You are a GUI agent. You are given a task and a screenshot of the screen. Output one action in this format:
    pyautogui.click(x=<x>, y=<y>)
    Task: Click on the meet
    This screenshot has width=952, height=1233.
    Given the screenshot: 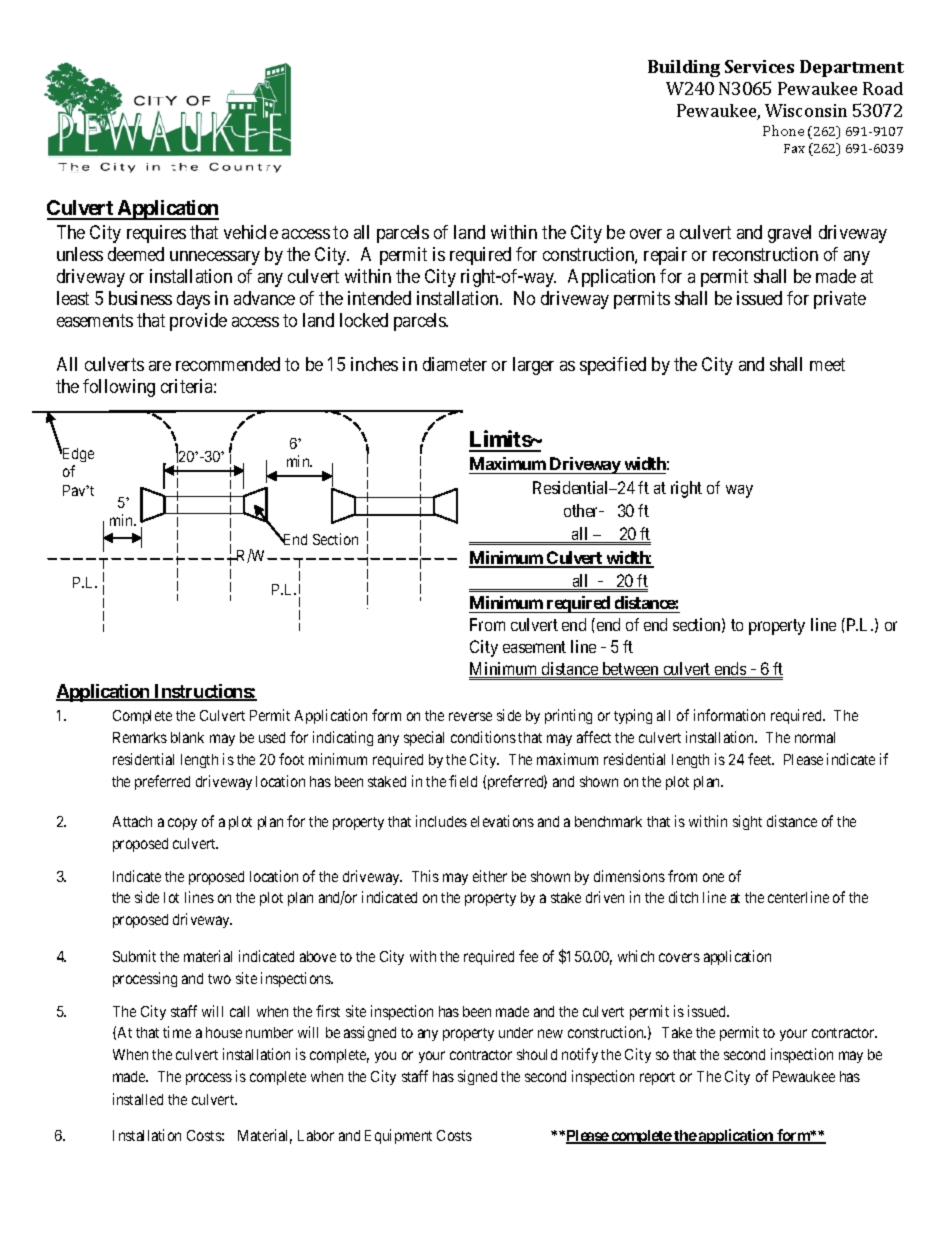 What is the action you would take?
    pyautogui.click(x=827, y=364)
